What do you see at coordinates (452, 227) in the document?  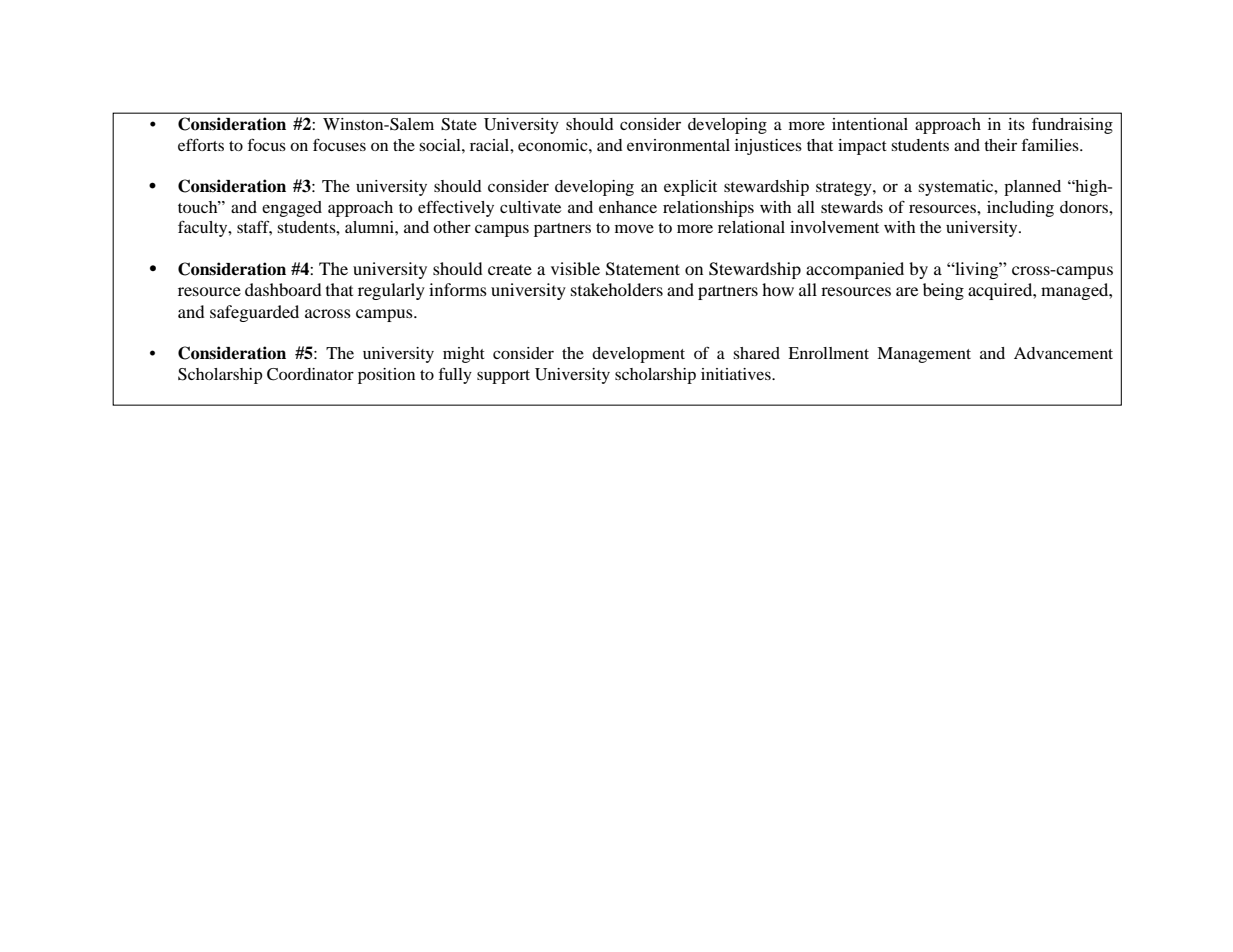 I see `other` at bounding box center [452, 227].
